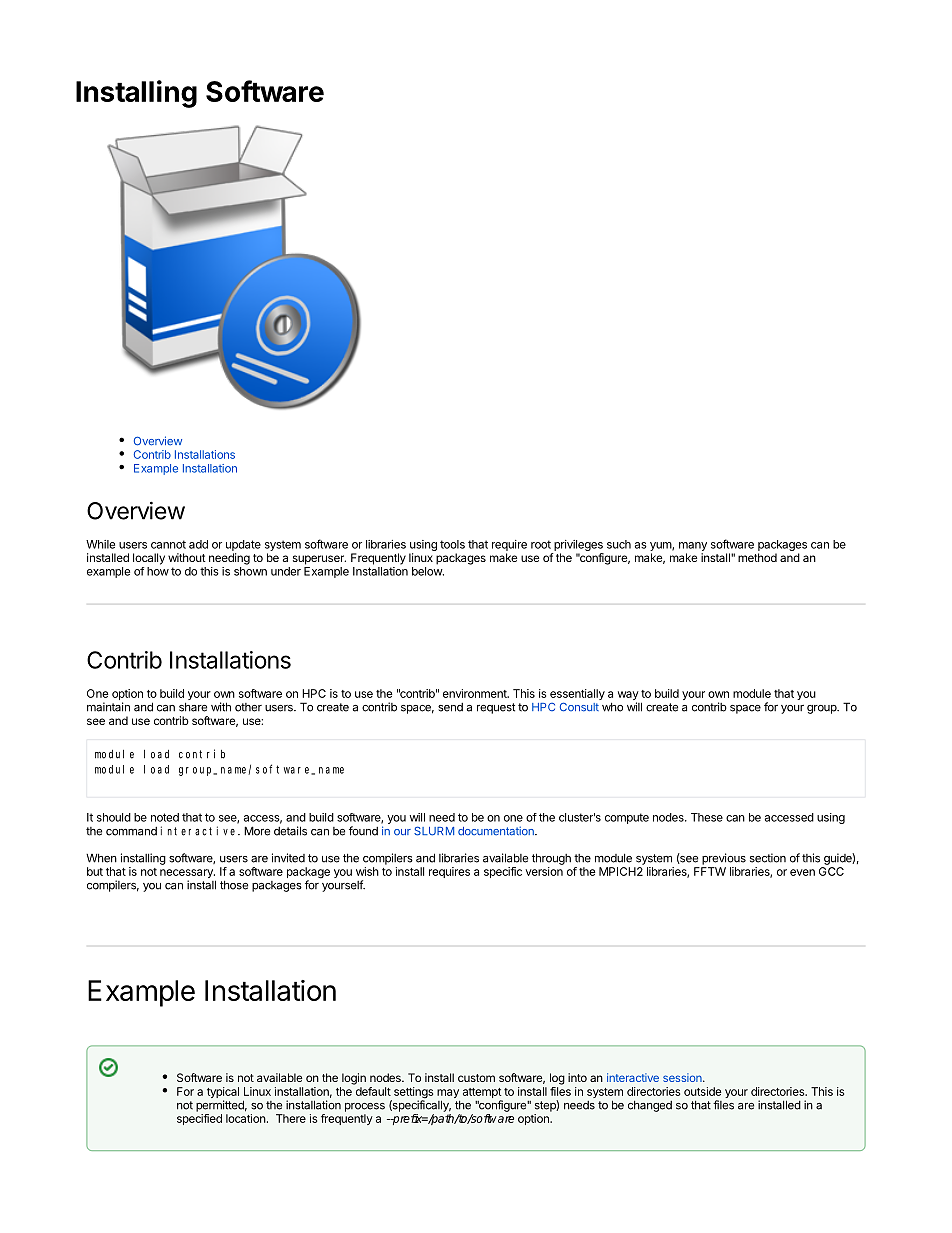 The image size is (952, 1233). I want to click on who, so click(612, 707).
